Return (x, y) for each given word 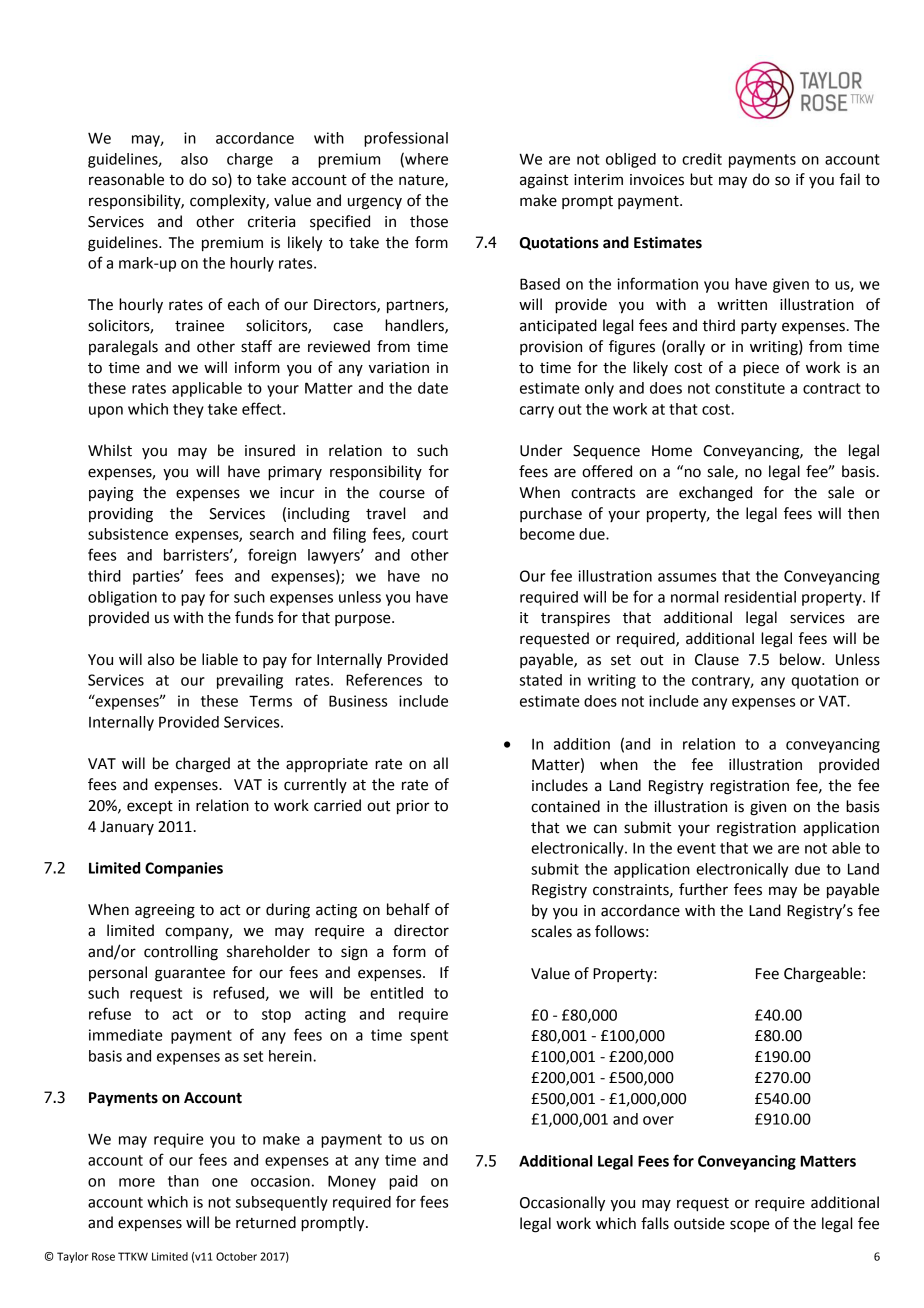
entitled (396, 993)
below (801, 659)
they (188, 410)
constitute (750, 388)
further (703, 889)
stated (541, 680)
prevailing (250, 681)
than (183, 1181)
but (701, 179)
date (433, 388)
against (544, 181)
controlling (181, 953)
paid (403, 1182)
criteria (271, 222)
